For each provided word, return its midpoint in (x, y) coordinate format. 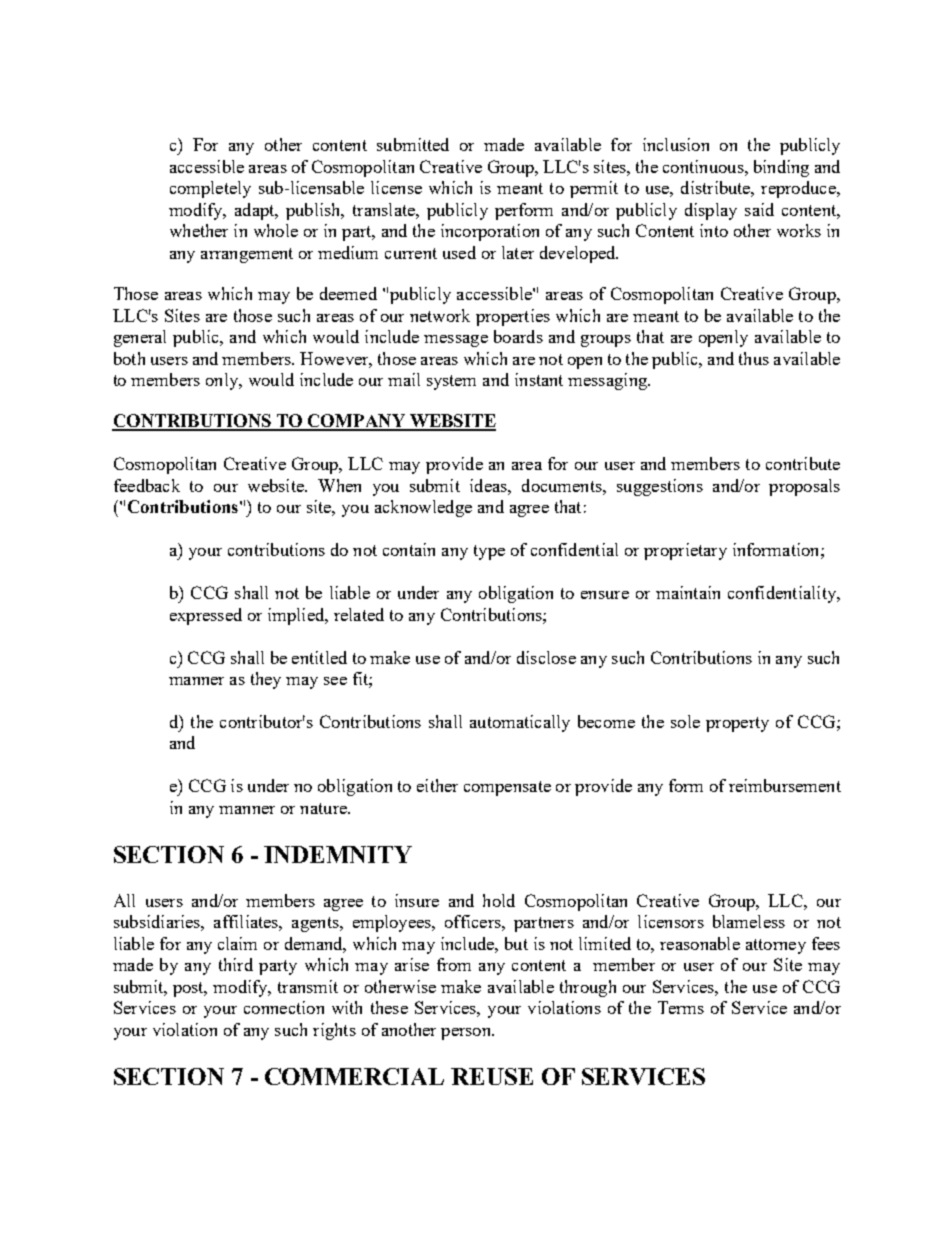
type (489, 552)
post (190, 989)
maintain (688, 592)
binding (781, 168)
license (396, 187)
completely (210, 189)
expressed (206, 616)
